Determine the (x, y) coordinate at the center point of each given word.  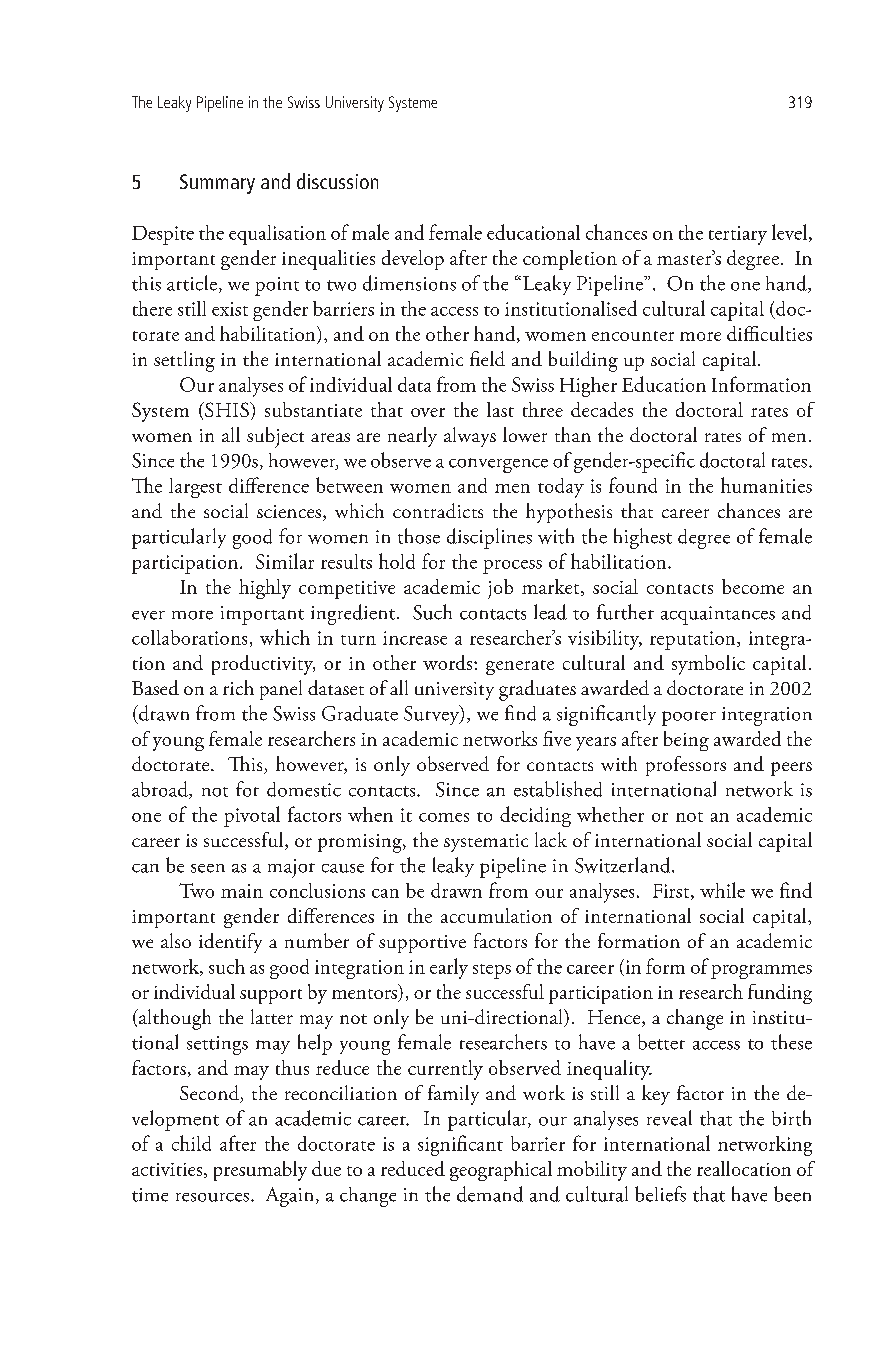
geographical (501, 1171)
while (722, 890)
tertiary (738, 235)
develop (413, 260)
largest (195, 488)
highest (643, 538)
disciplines (489, 538)
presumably (260, 1171)
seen (208, 868)
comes (444, 817)
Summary (217, 184)
